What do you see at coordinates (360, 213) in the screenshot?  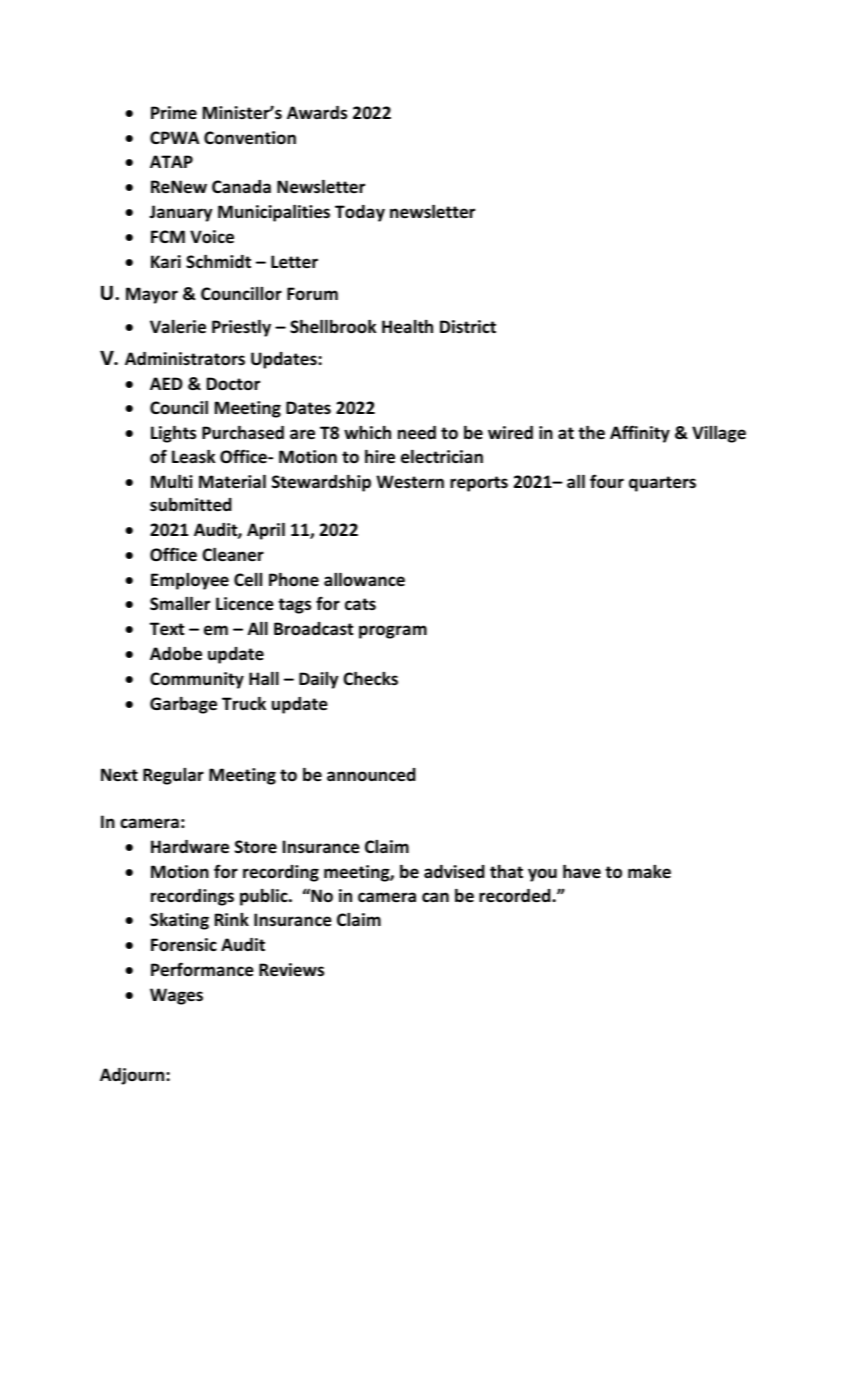 I see `Today` at bounding box center [360, 213].
